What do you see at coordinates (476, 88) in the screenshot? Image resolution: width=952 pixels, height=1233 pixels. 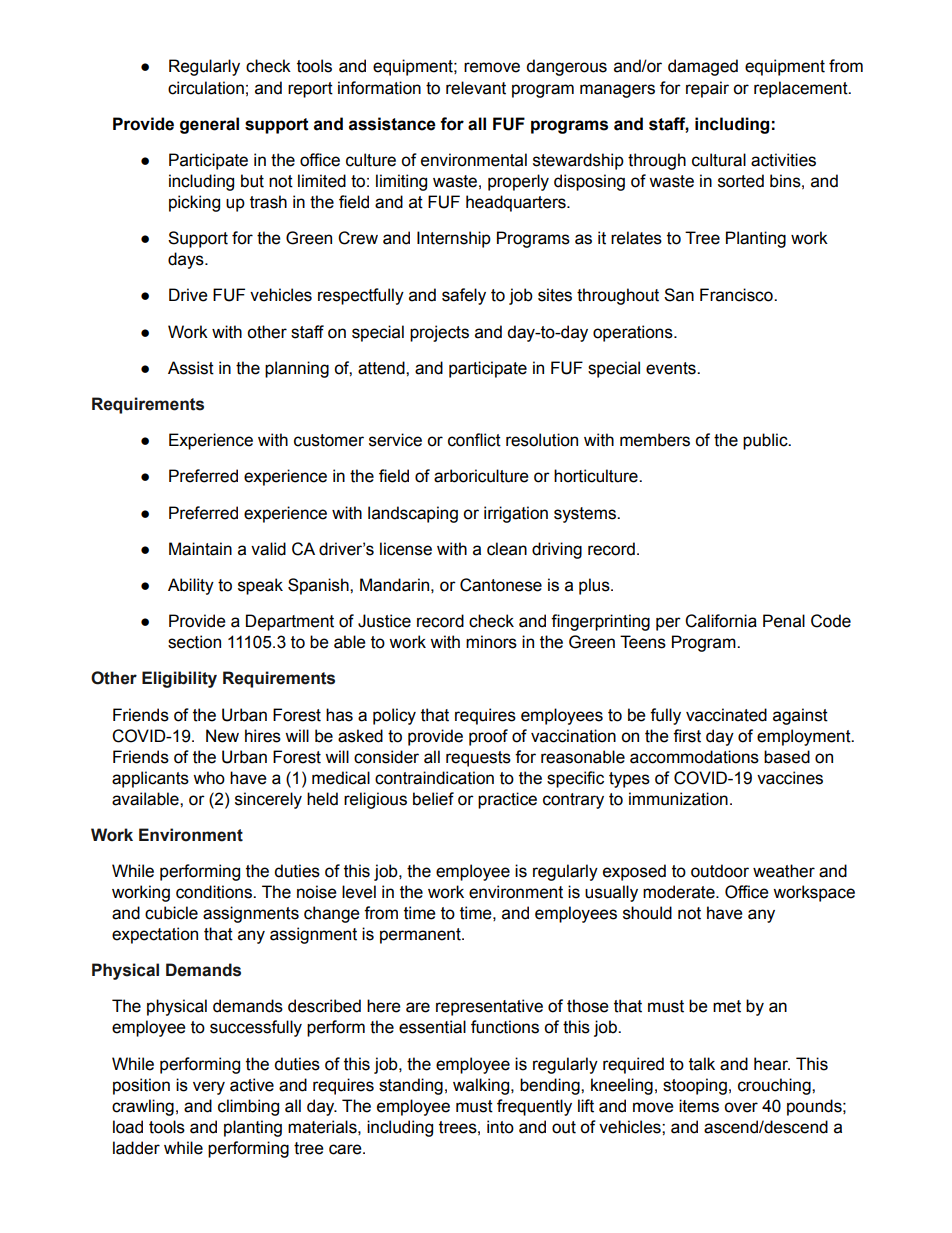 I see `relevant` at bounding box center [476, 88].
